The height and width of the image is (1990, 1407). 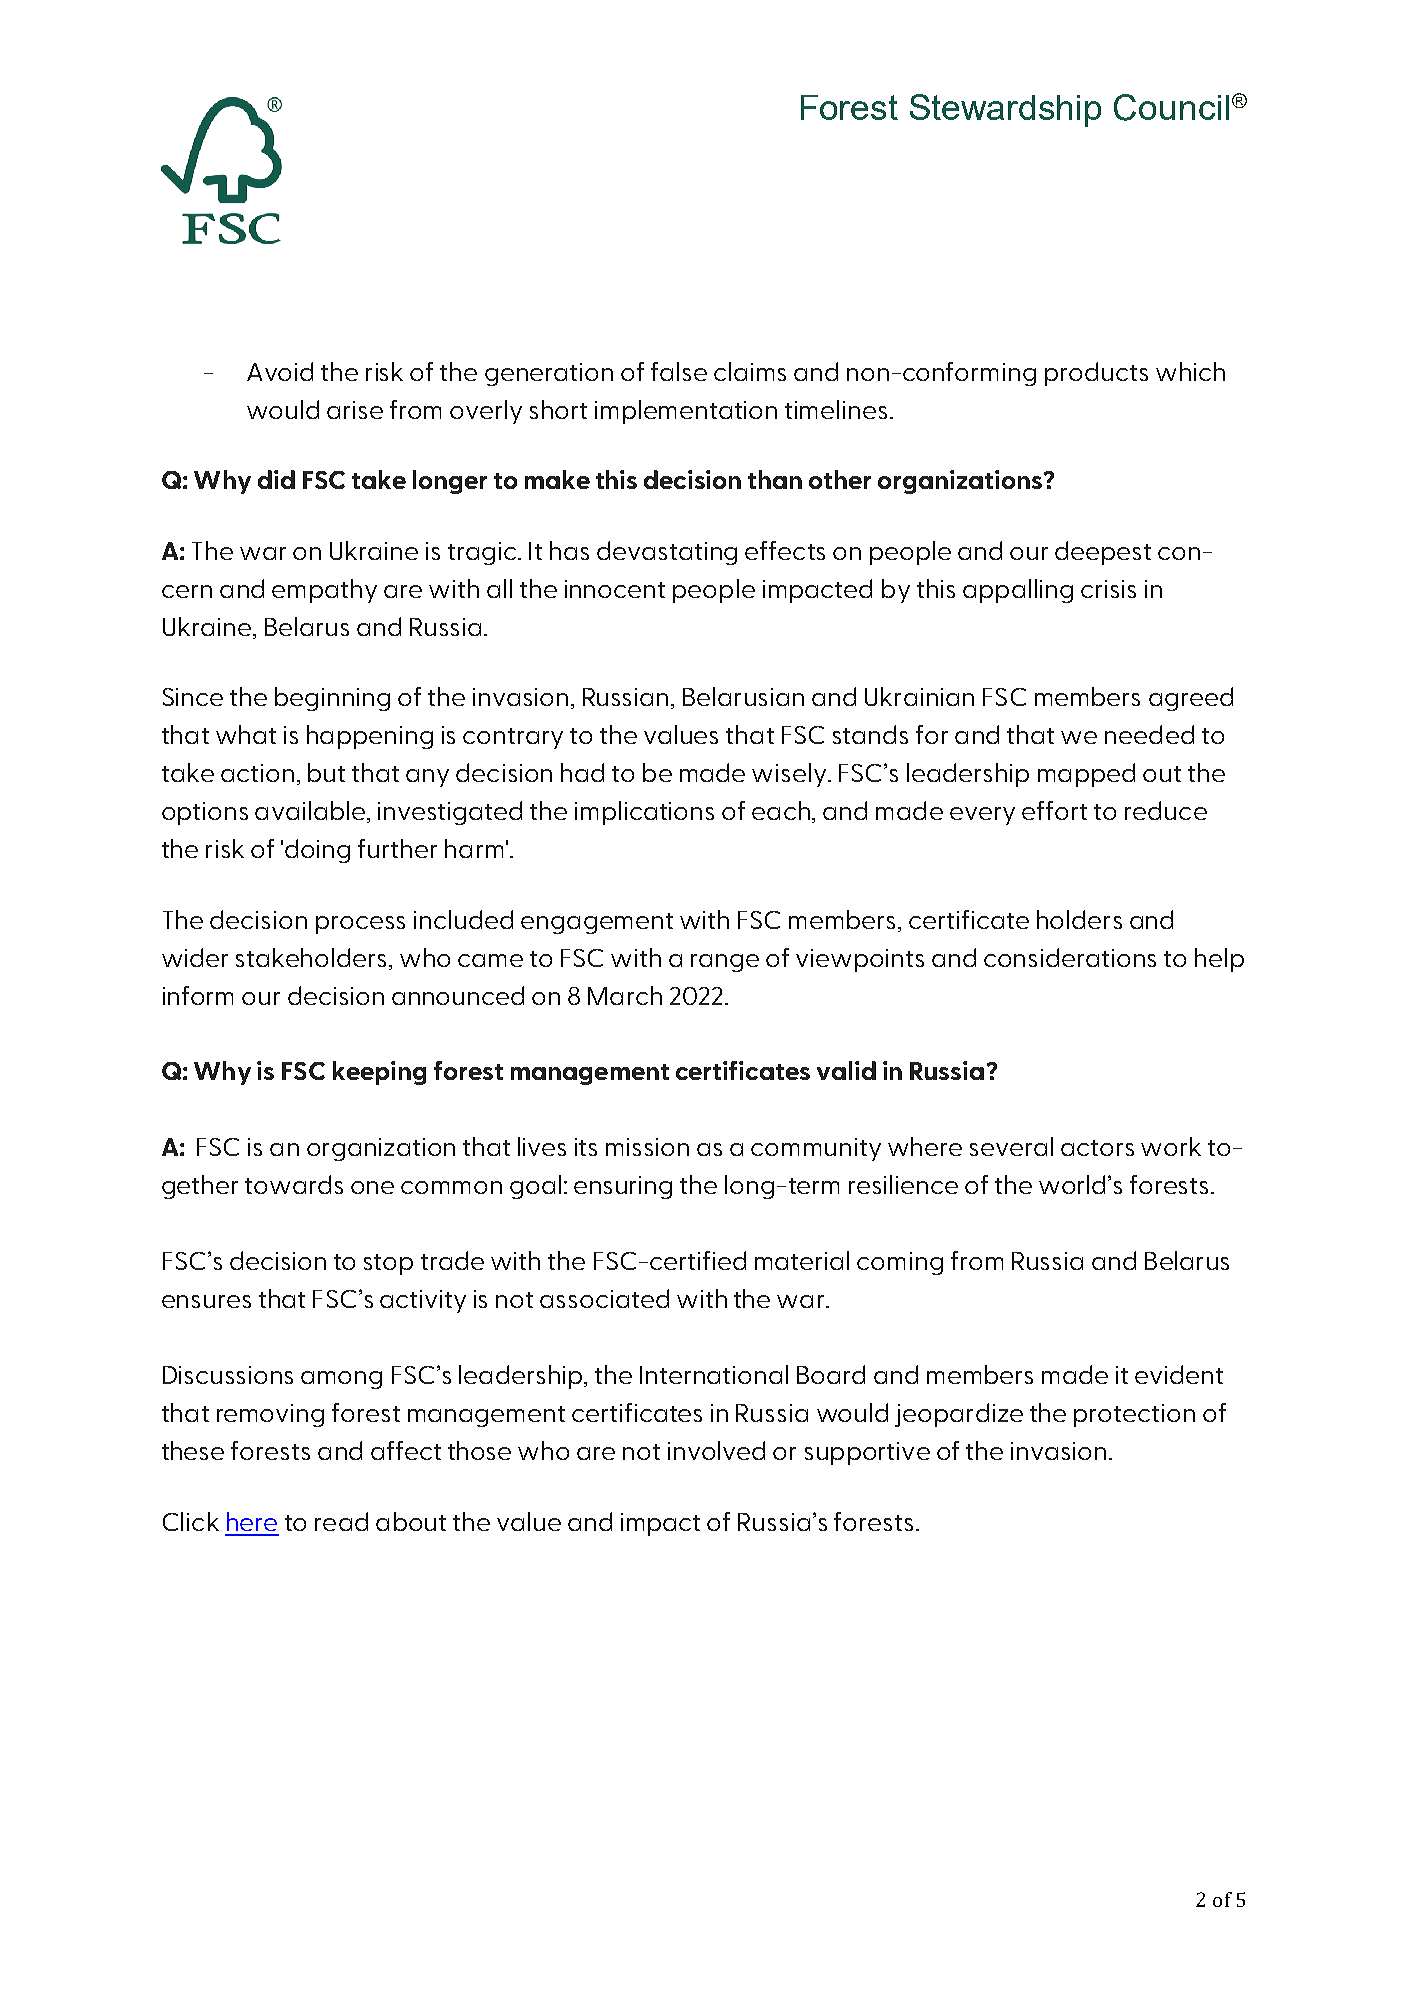 I want to click on products, so click(x=1096, y=374).
